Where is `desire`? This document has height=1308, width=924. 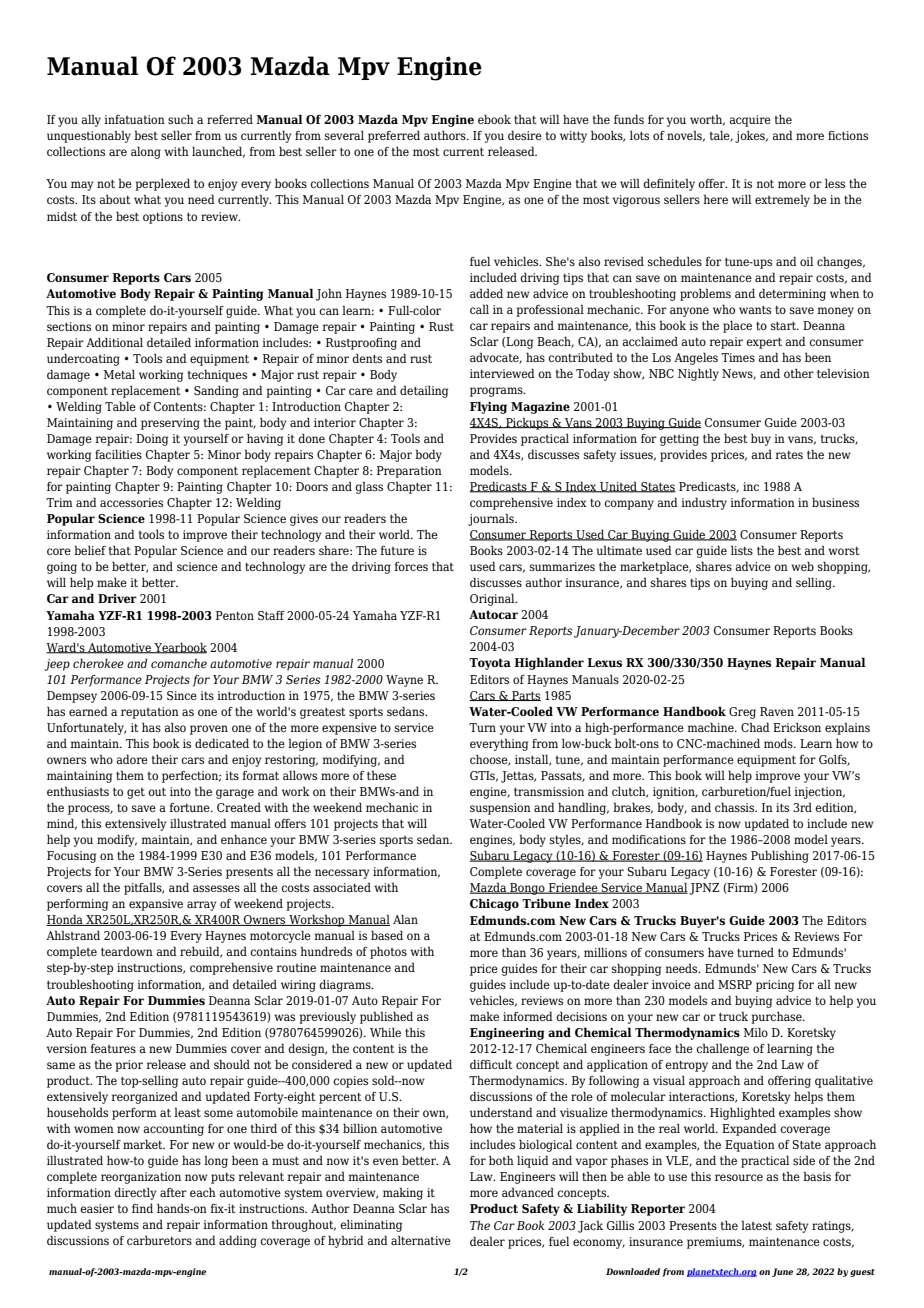
desire is located at coordinates (525, 135).
